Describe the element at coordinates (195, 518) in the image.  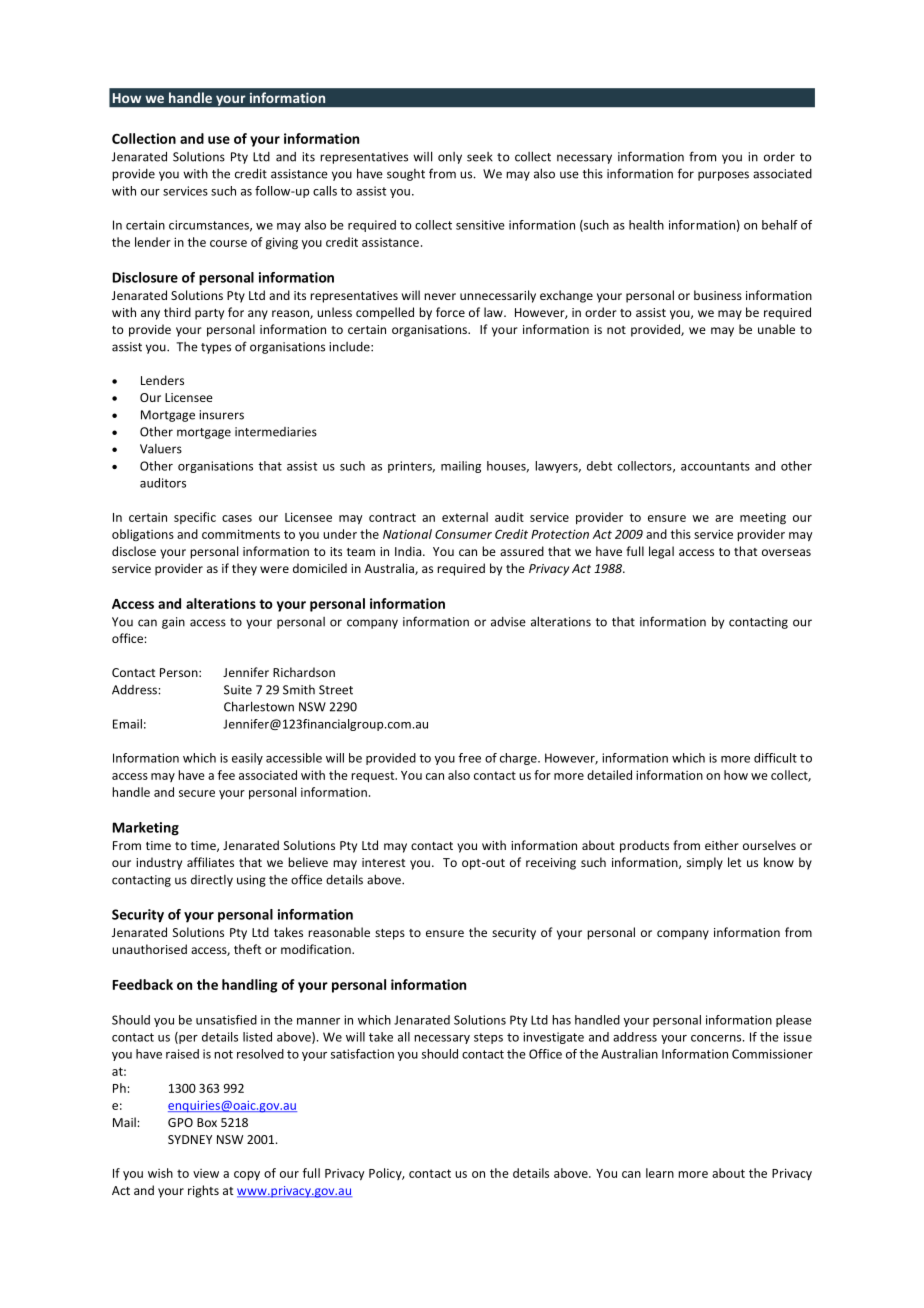
I see `specific` at that location.
